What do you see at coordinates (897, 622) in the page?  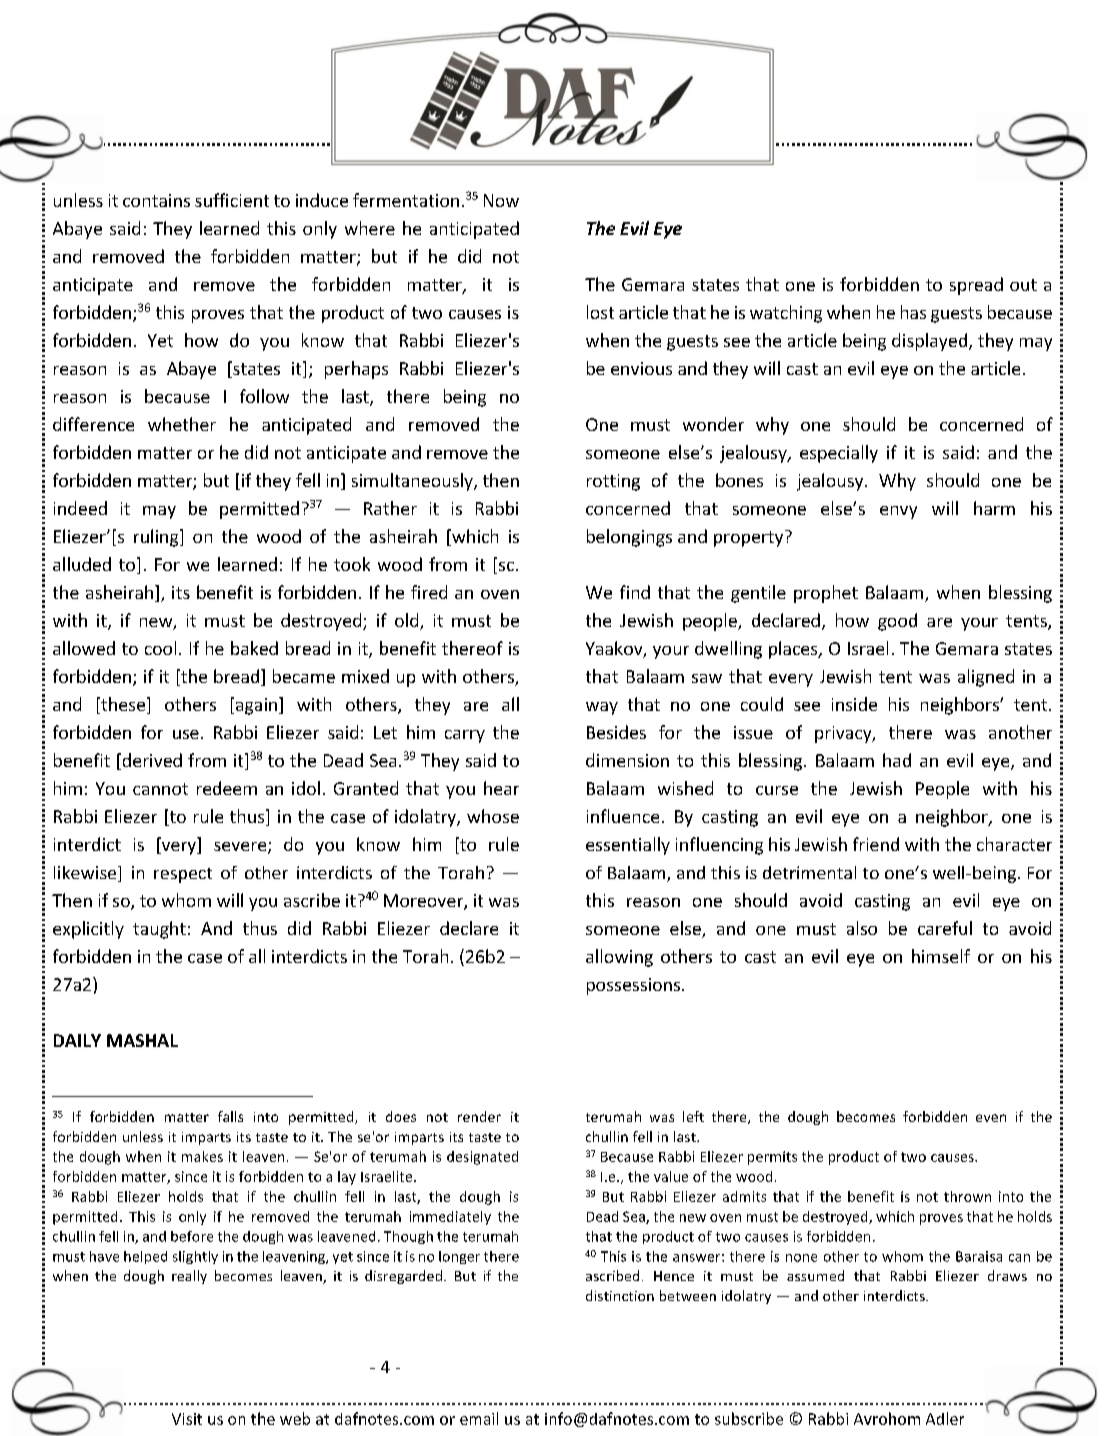 I see `good` at bounding box center [897, 622].
